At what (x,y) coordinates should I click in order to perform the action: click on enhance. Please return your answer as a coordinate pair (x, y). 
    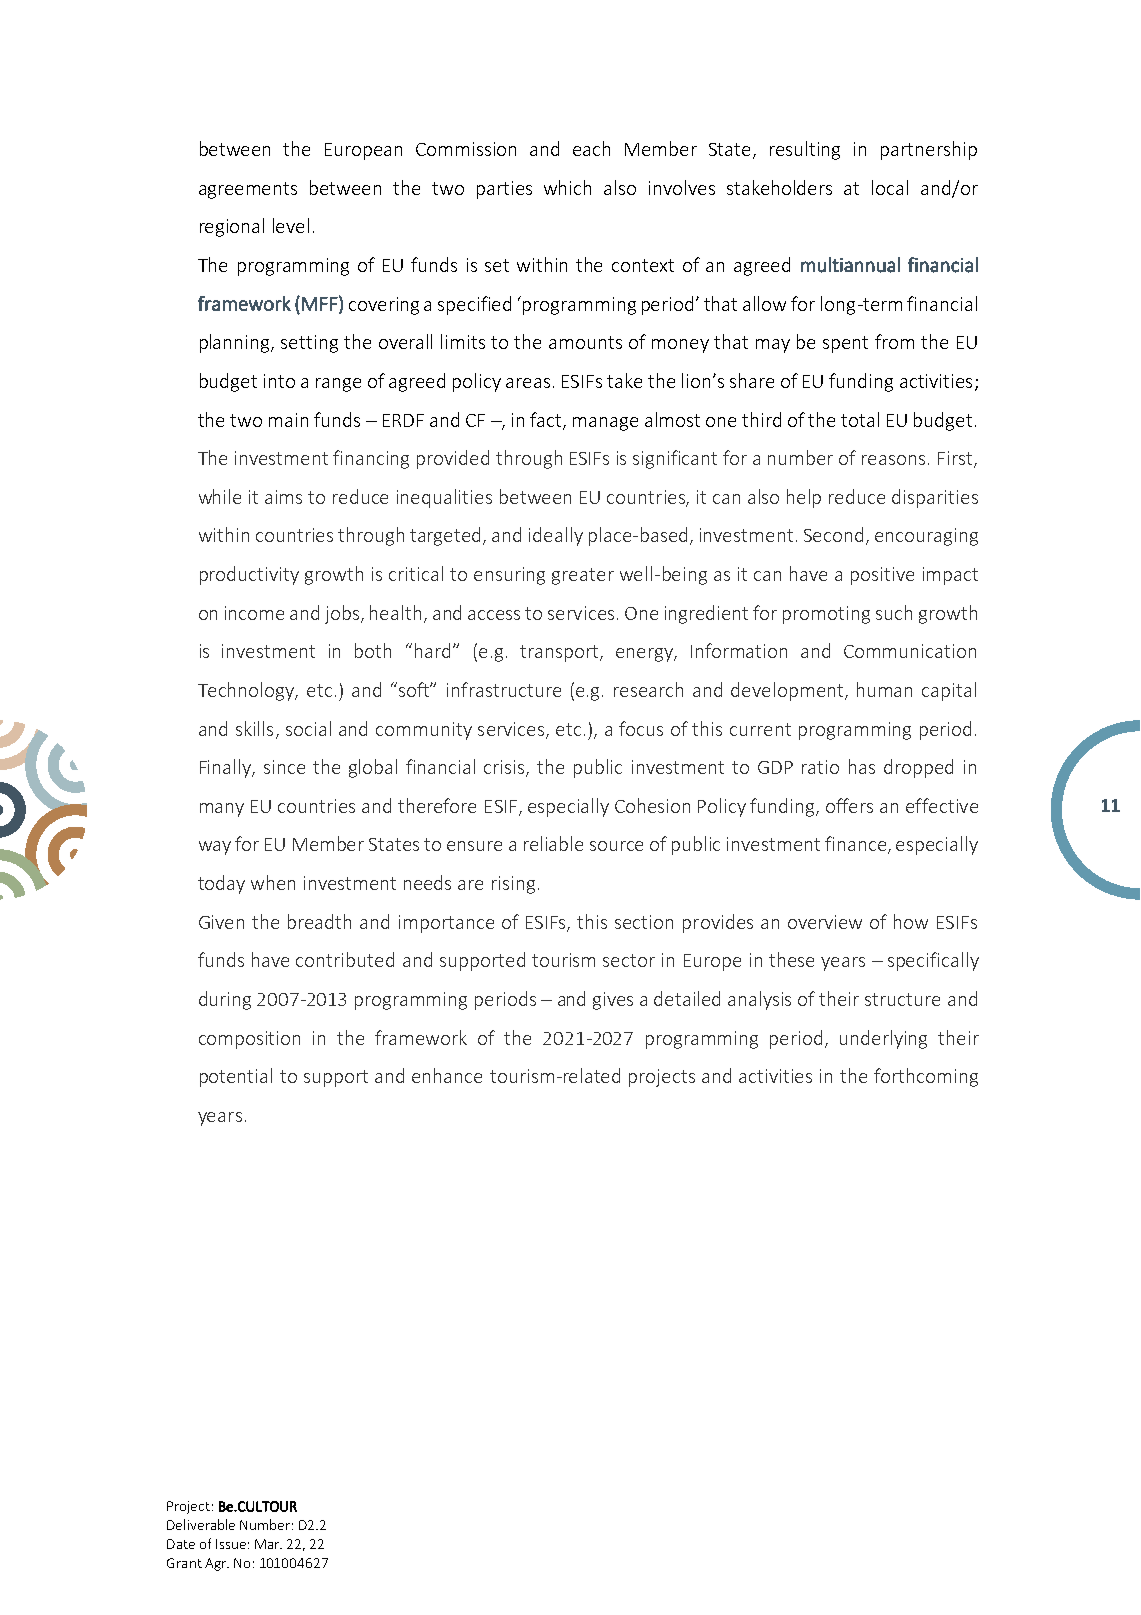
    Looking at the image, I should click on (447, 1075).
